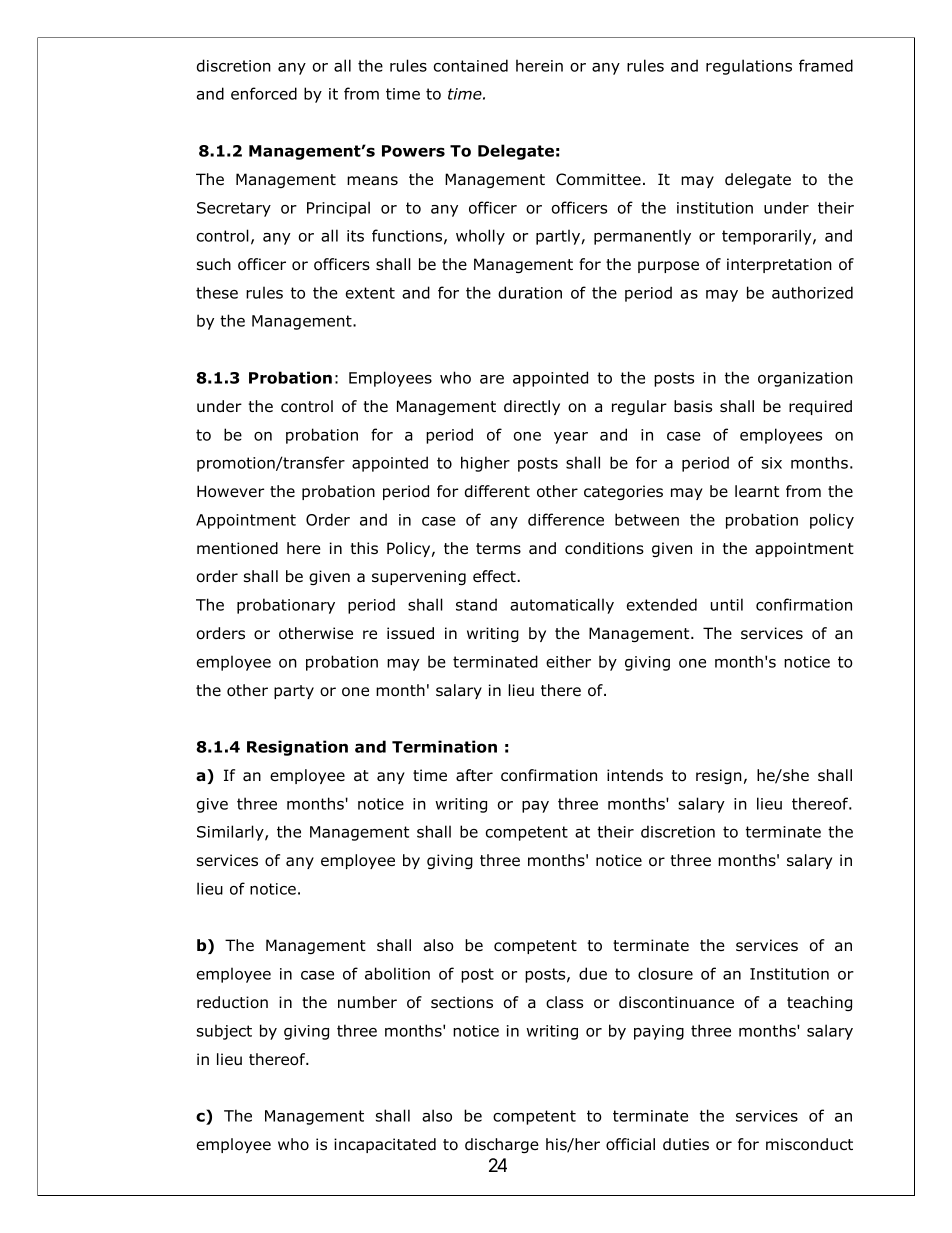  I want to click on incapacitated, so click(385, 1145).
